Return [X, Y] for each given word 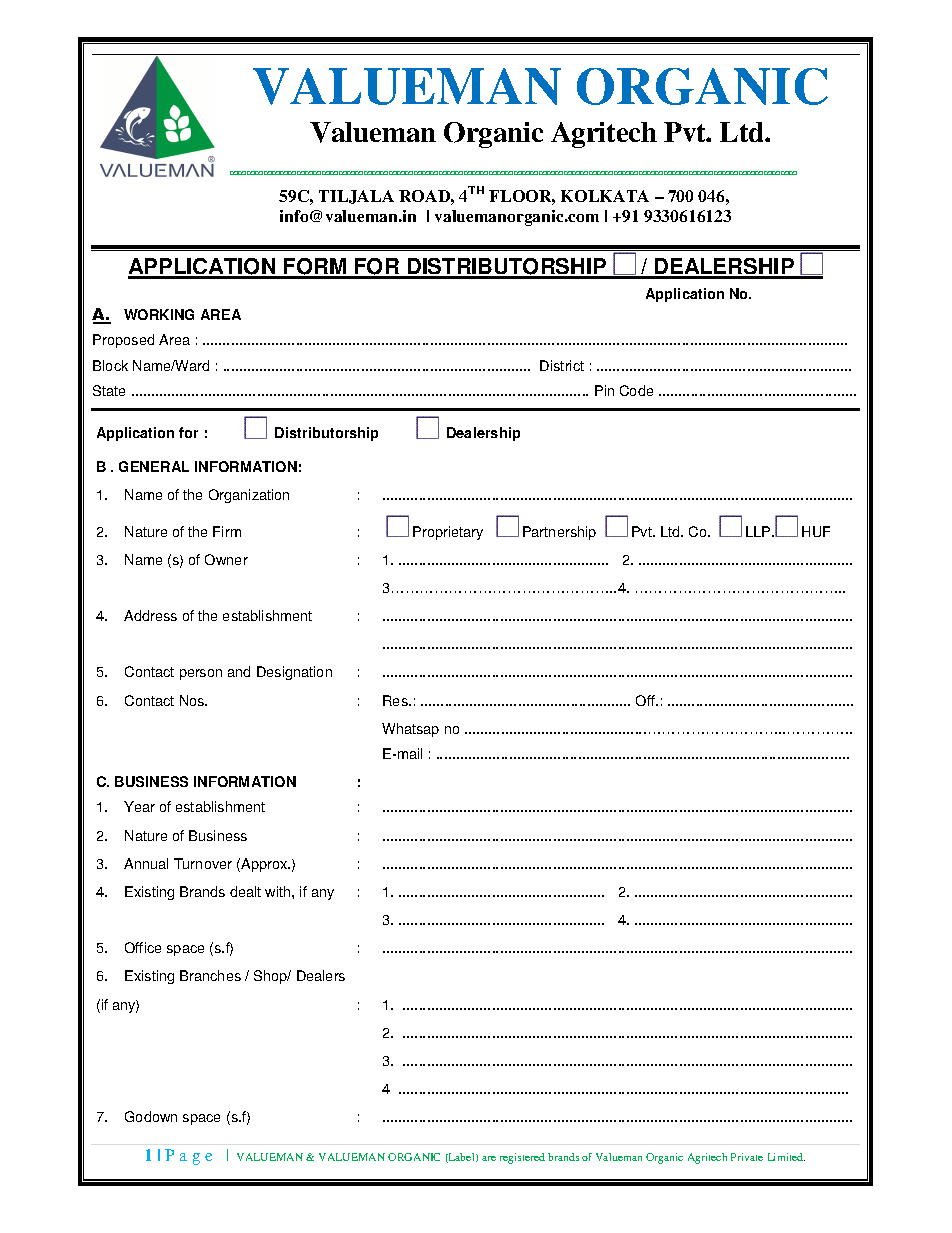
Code [636, 390]
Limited [786, 1157]
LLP [759, 531]
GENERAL [154, 466]
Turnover [203, 863]
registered [522, 1158]
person [201, 674]
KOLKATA [605, 196]
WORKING [159, 314]
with [279, 891]
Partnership [559, 533]
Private [747, 1157]
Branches [210, 975]
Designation [294, 673]
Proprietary [448, 533]
